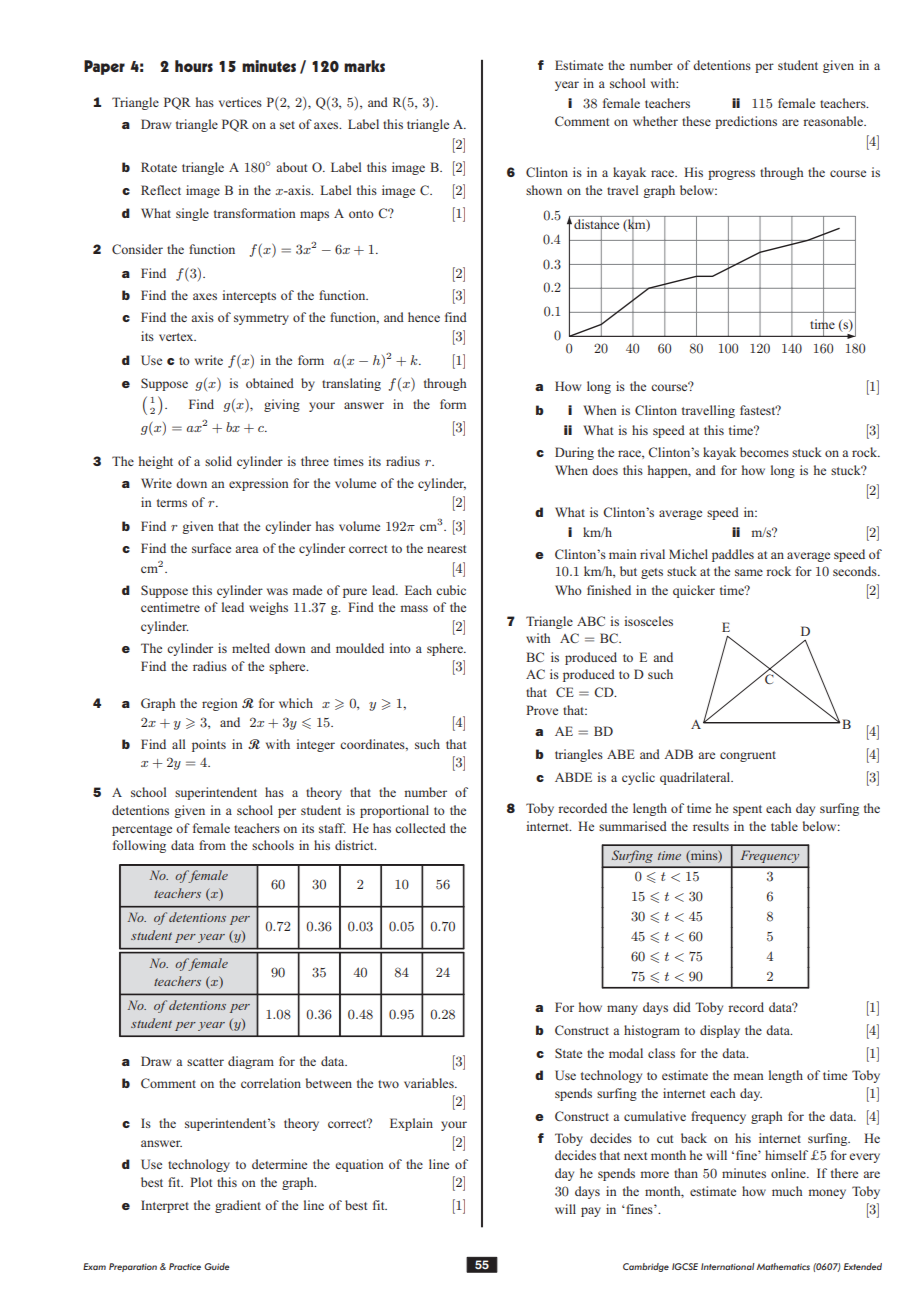 This screenshot has height=1308, width=924. Describe the element at coordinates (194, 66) in the screenshot. I see `hours` at that location.
